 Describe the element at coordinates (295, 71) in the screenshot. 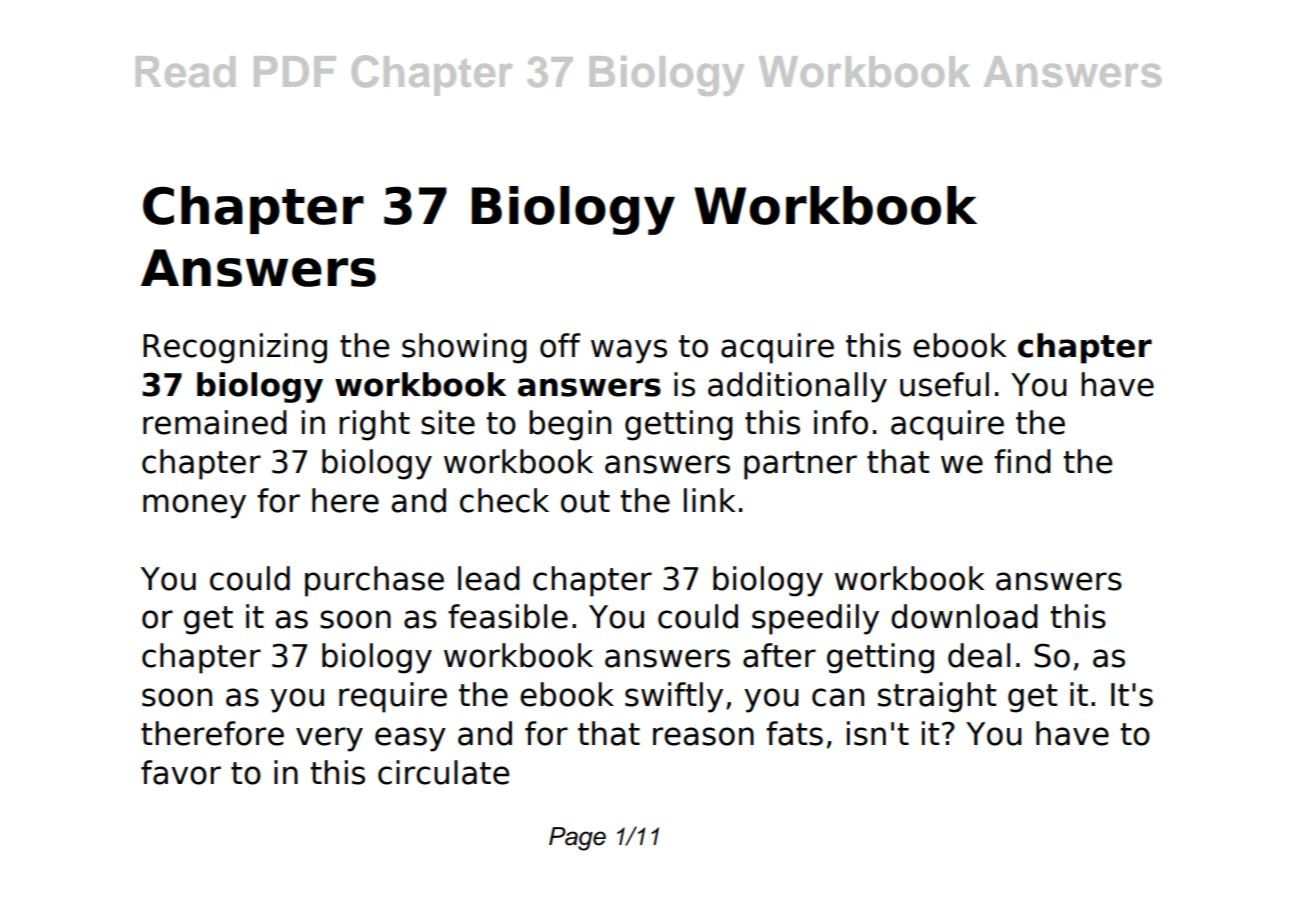

I see `PDF` at that location.
